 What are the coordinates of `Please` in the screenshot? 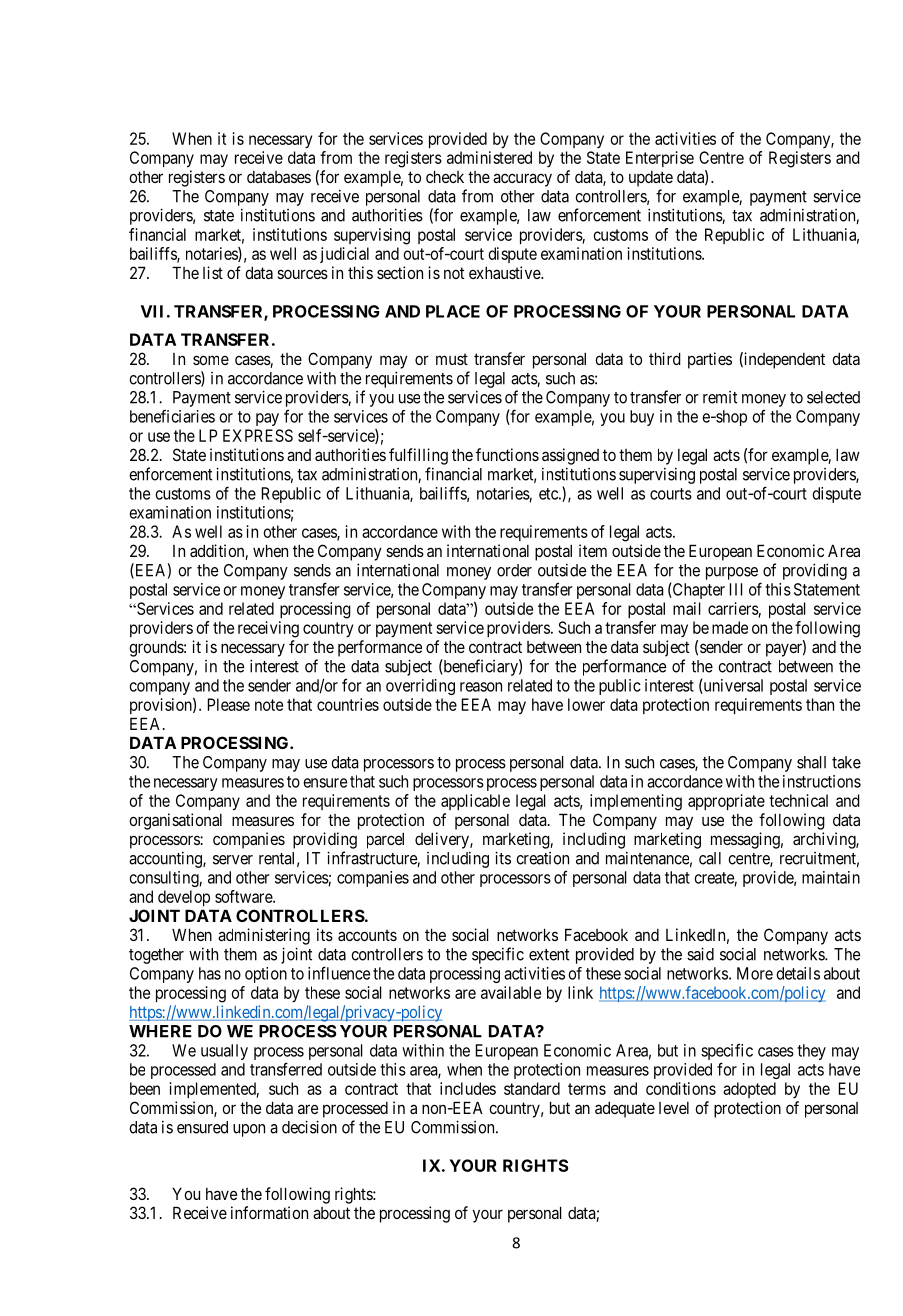 It's located at (229, 704).
